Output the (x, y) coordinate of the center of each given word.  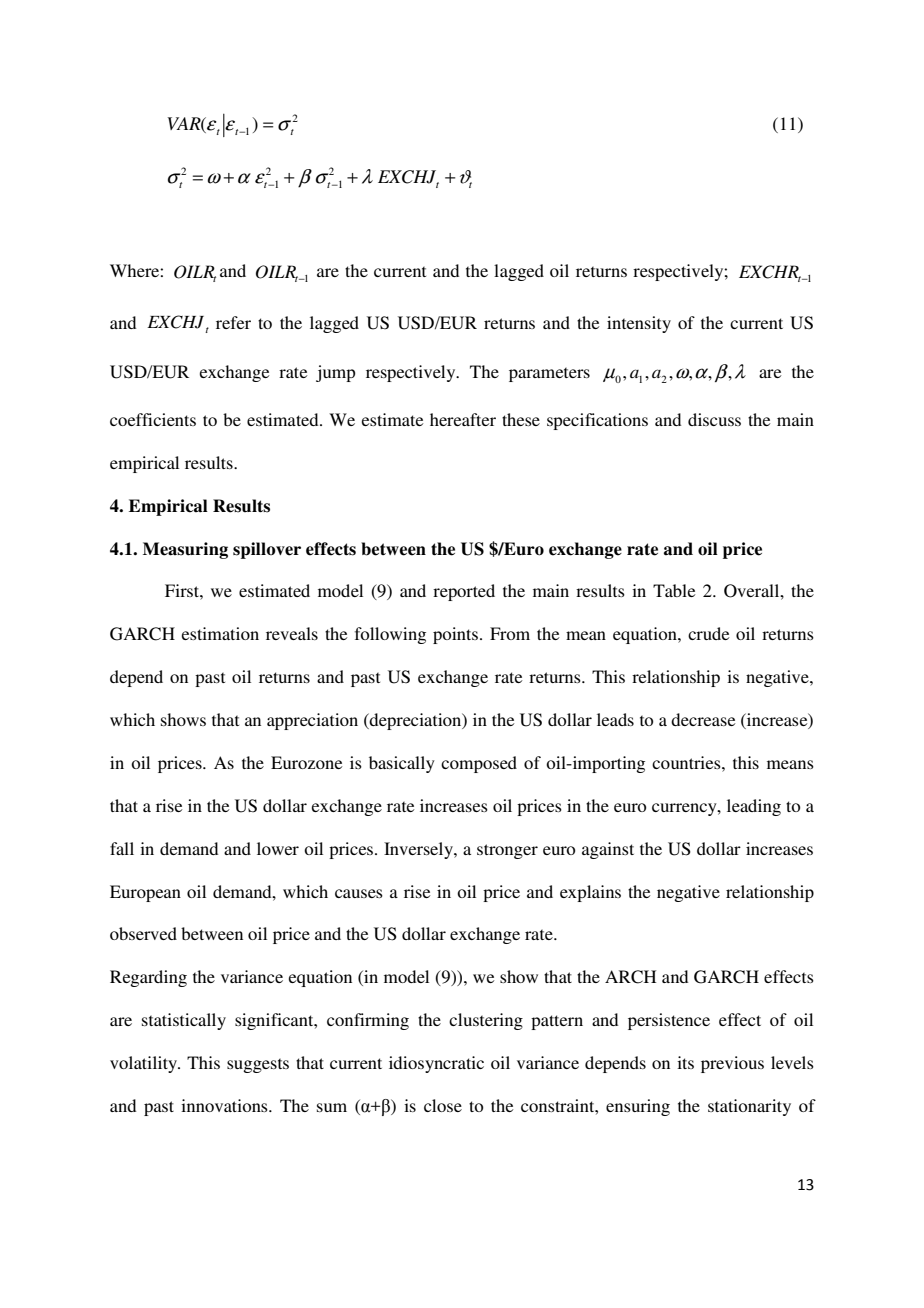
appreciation (312, 721)
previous (732, 1064)
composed (479, 764)
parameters (549, 375)
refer (233, 322)
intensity (639, 324)
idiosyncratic (436, 1064)
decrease (703, 719)
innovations (225, 1105)
